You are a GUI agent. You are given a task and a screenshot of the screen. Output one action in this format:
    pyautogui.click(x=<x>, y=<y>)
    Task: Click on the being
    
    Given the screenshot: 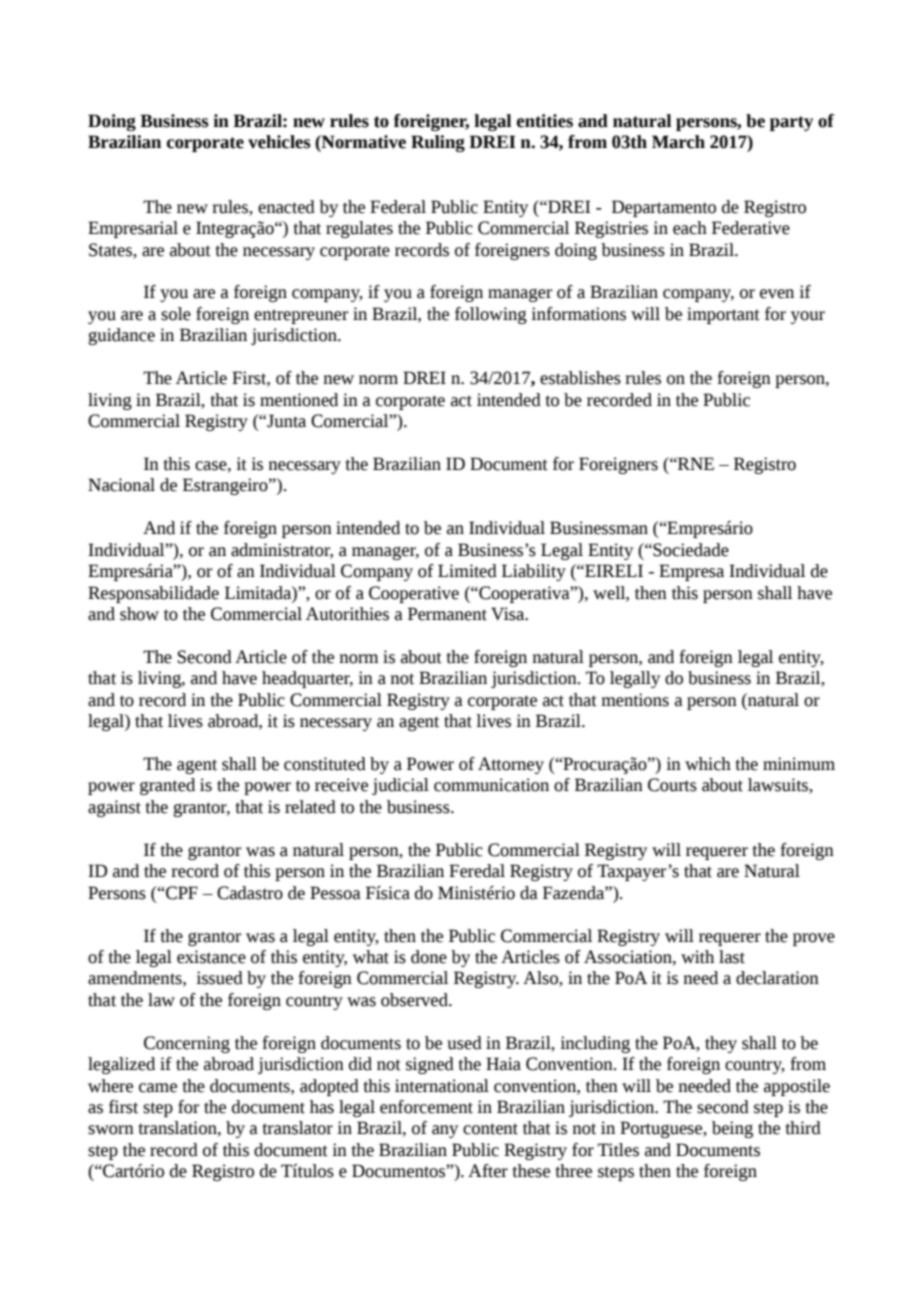 What is the action you would take?
    pyautogui.click(x=732, y=1129)
